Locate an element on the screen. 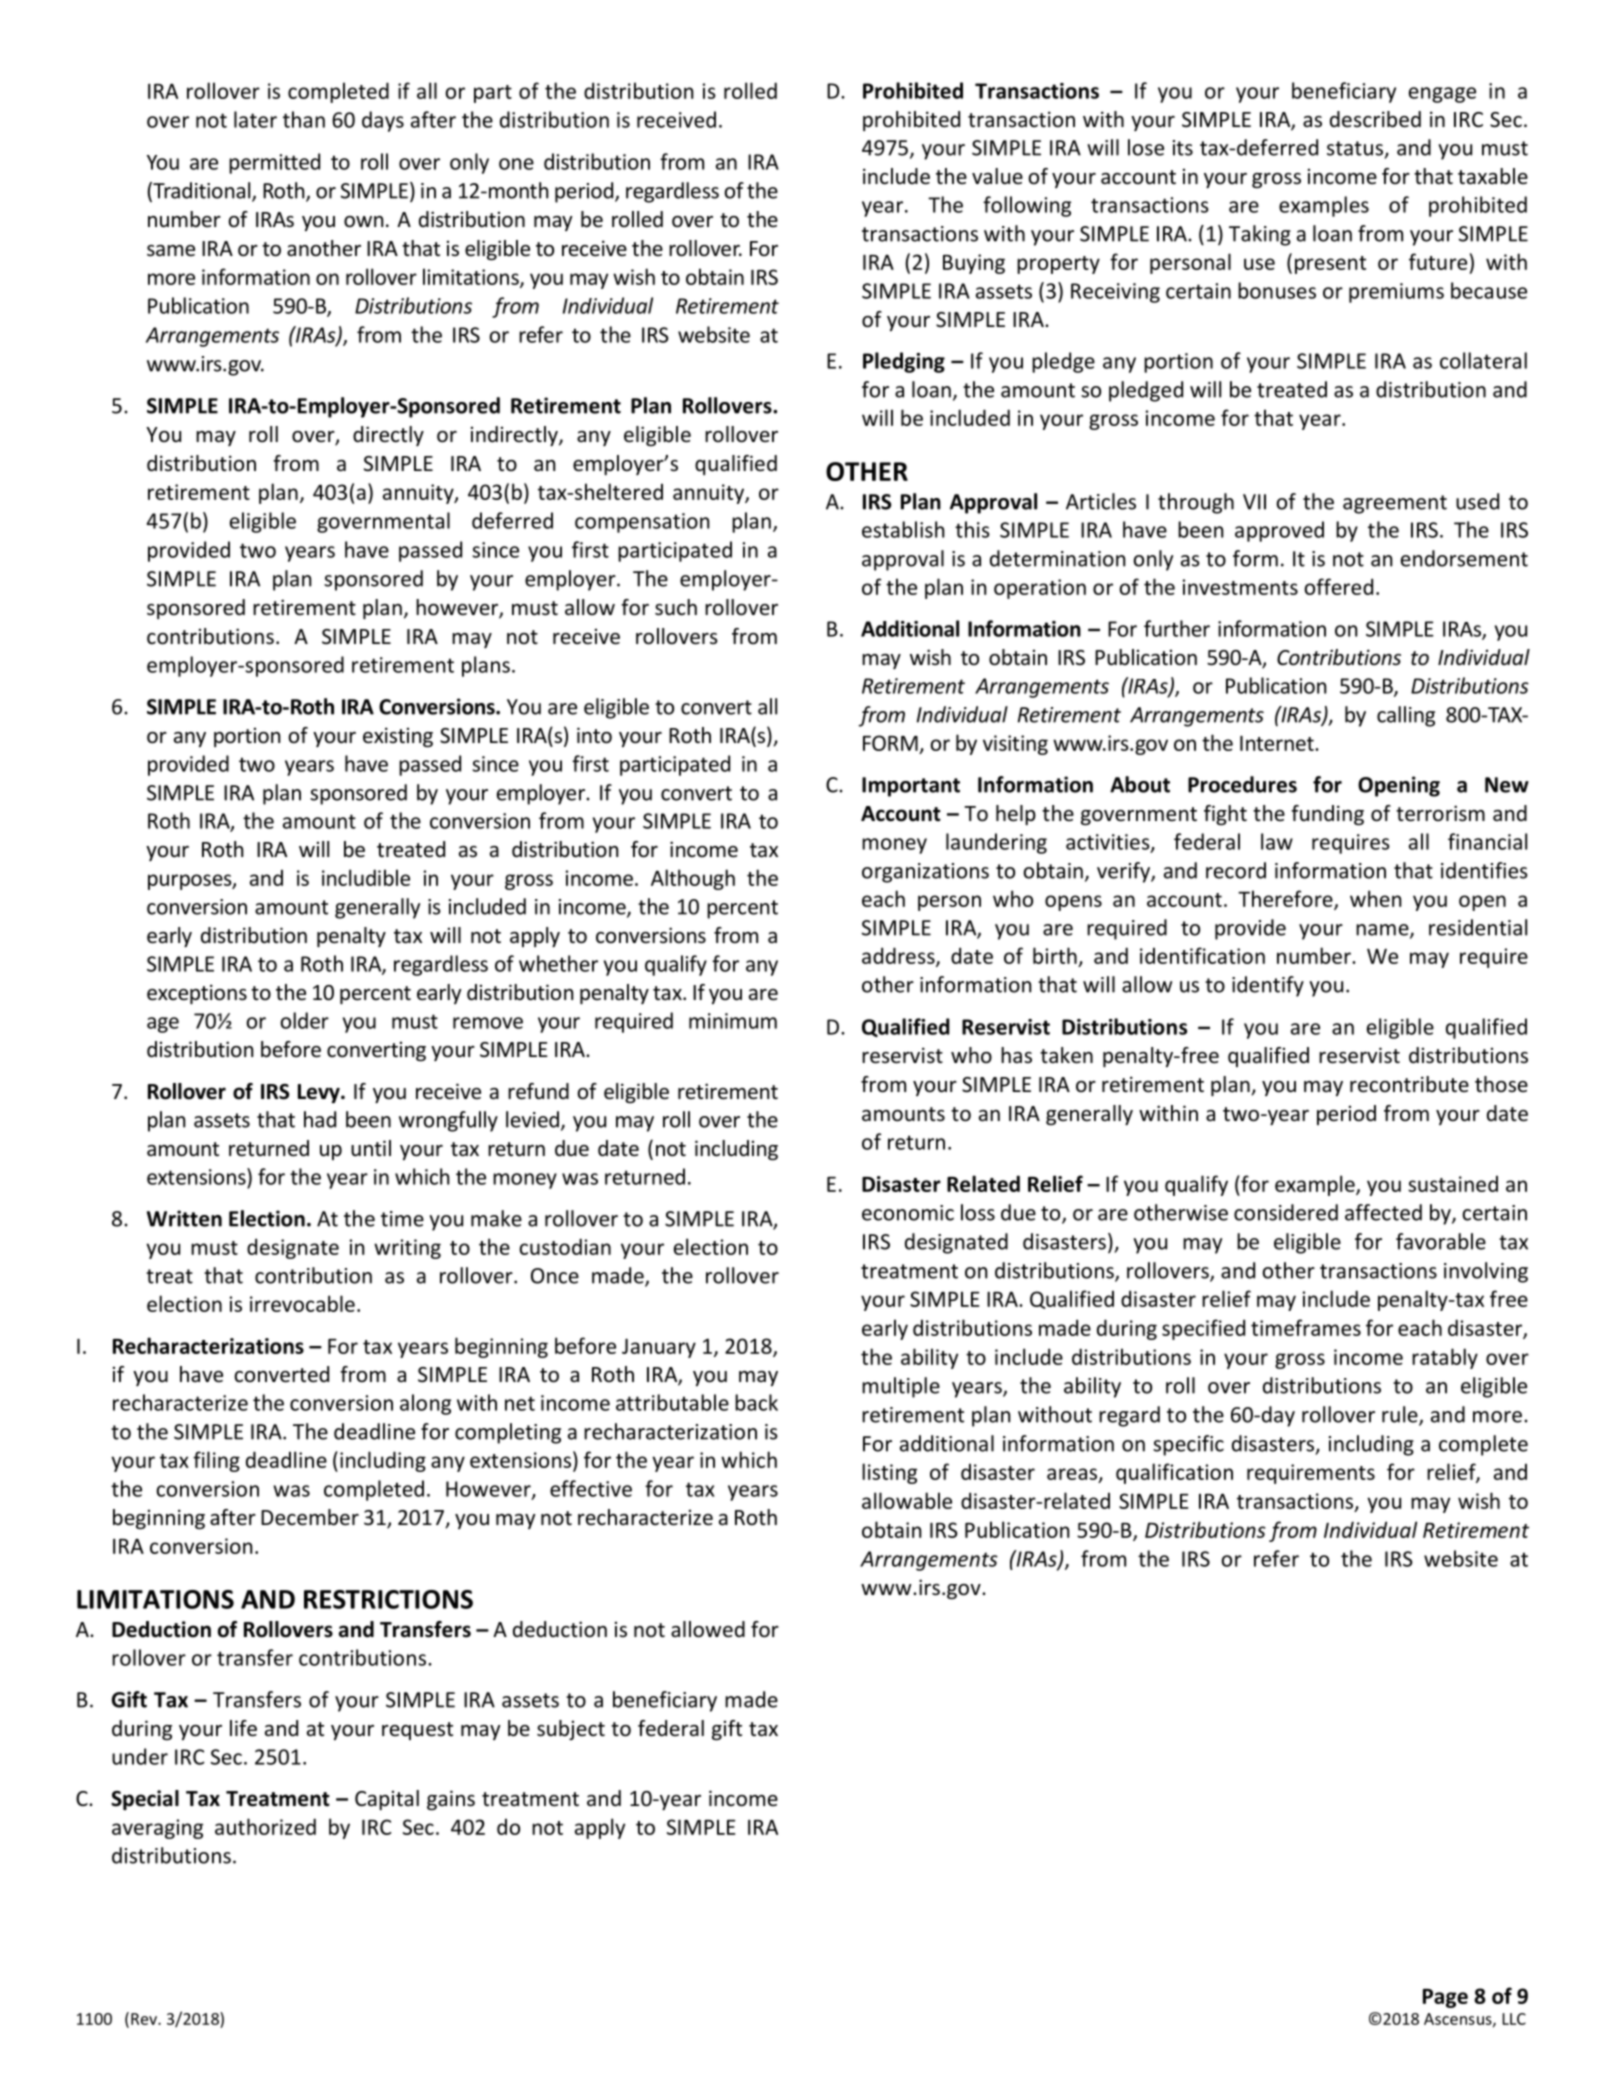 Image resolution: width=1604 pixels, height=2076 pixels. listing is located at coordinates (889, 1473).
